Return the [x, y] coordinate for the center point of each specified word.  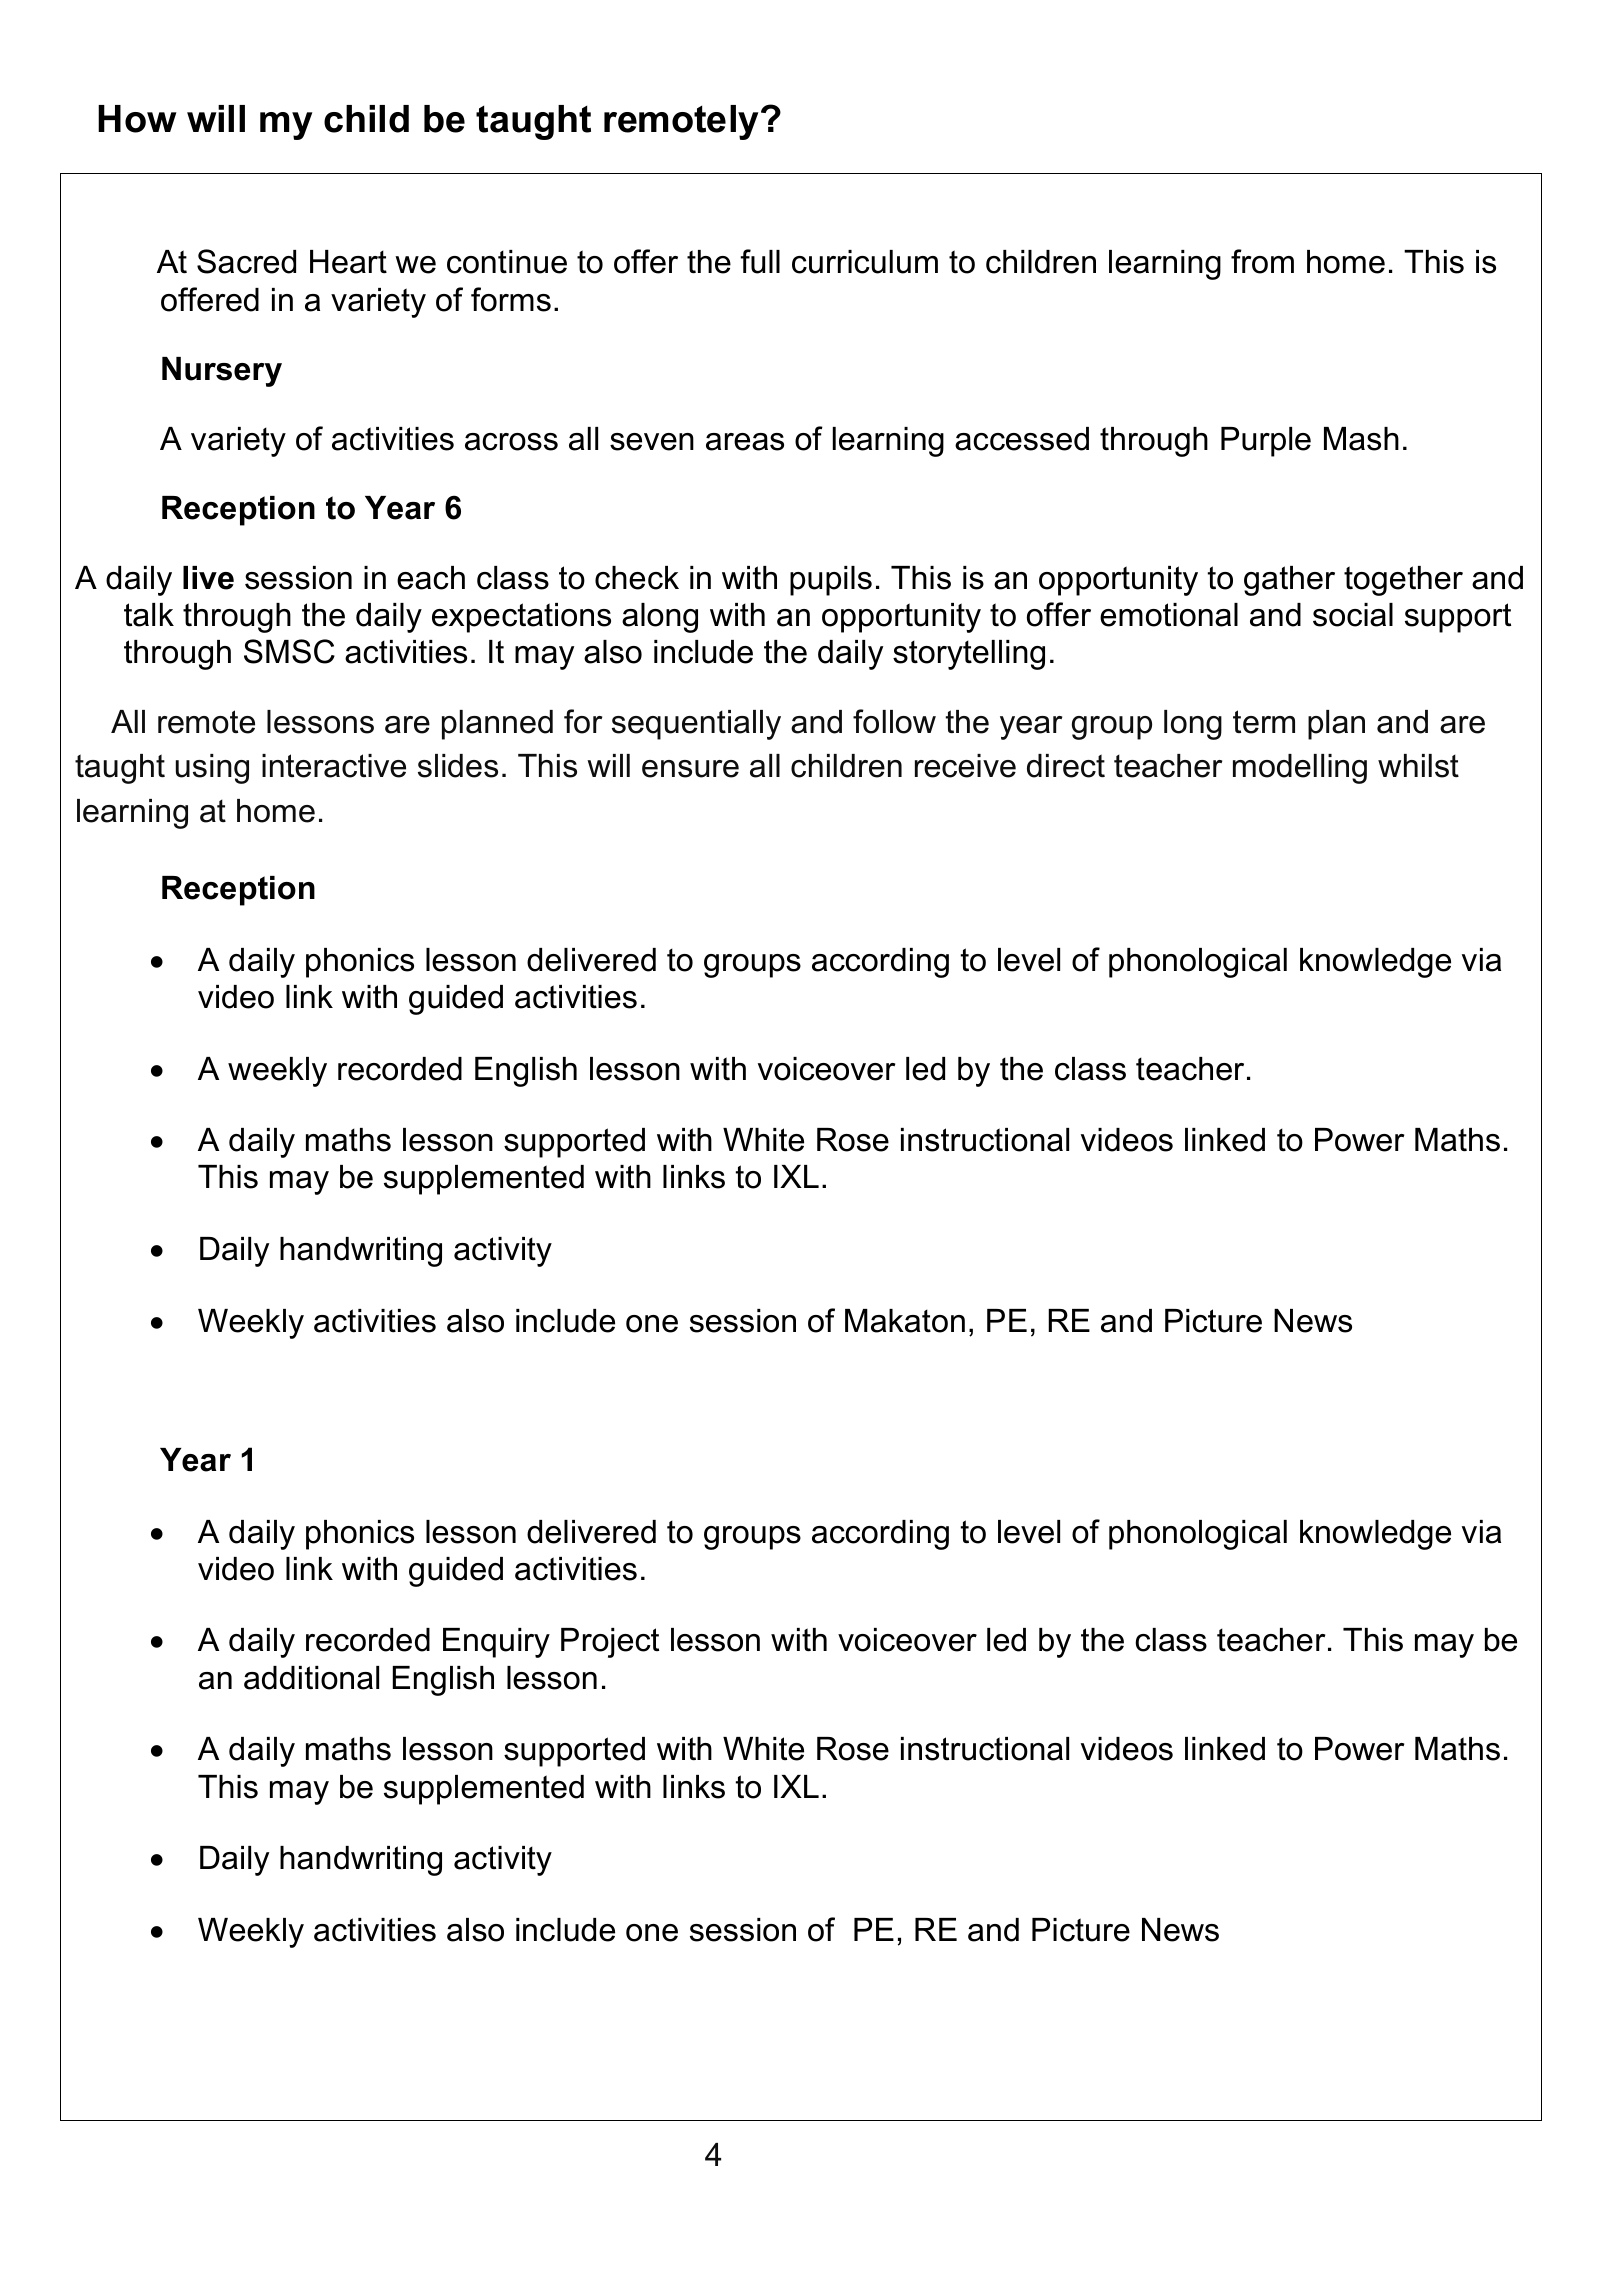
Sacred [246, 261]
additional [311, 1678]
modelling [1300, 769]
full [760, 261]
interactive [334, 766]
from [1262, 261]
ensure [690, 769]
